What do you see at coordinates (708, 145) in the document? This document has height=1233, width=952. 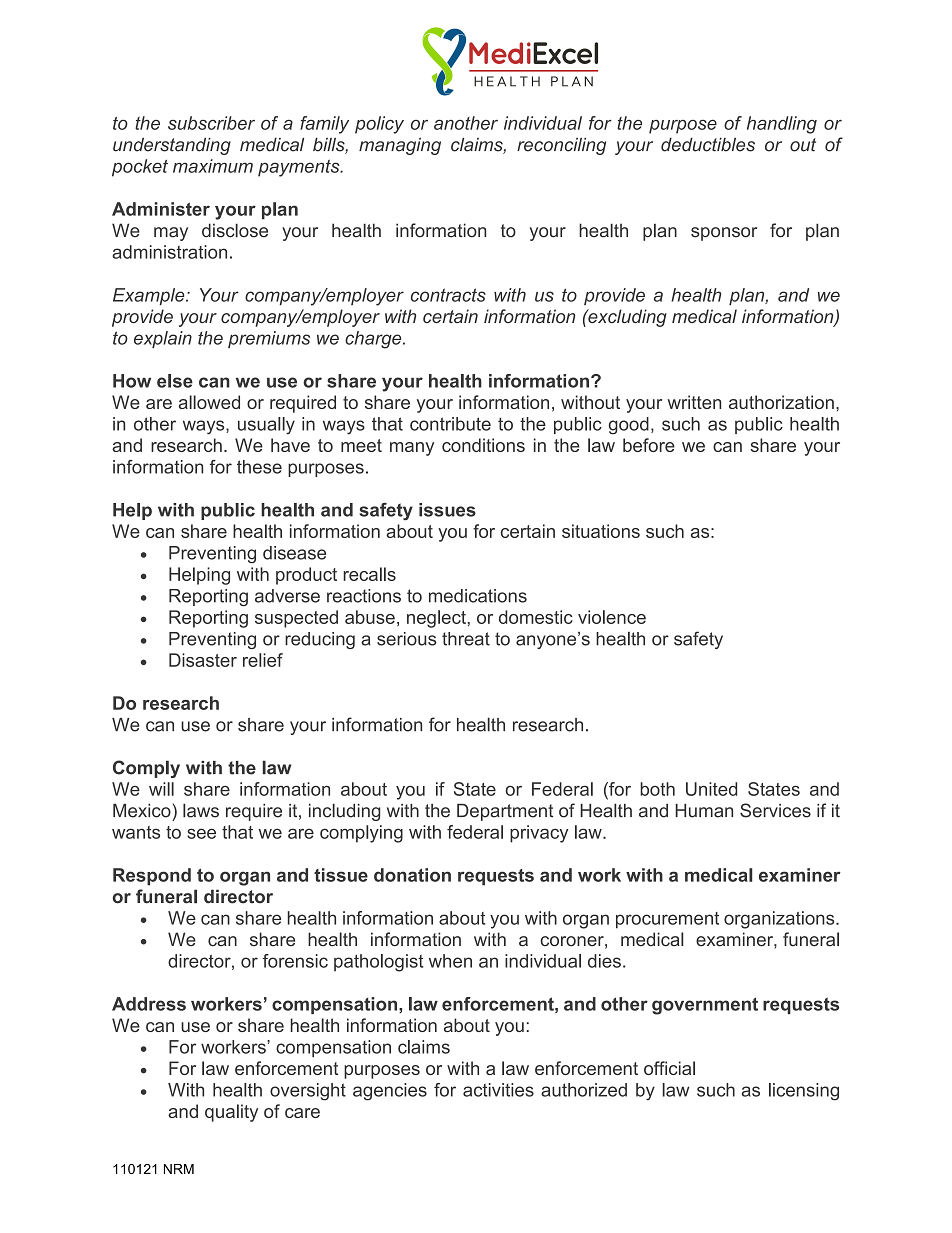 I see `deductibles` at bounding box center [708, 145].
